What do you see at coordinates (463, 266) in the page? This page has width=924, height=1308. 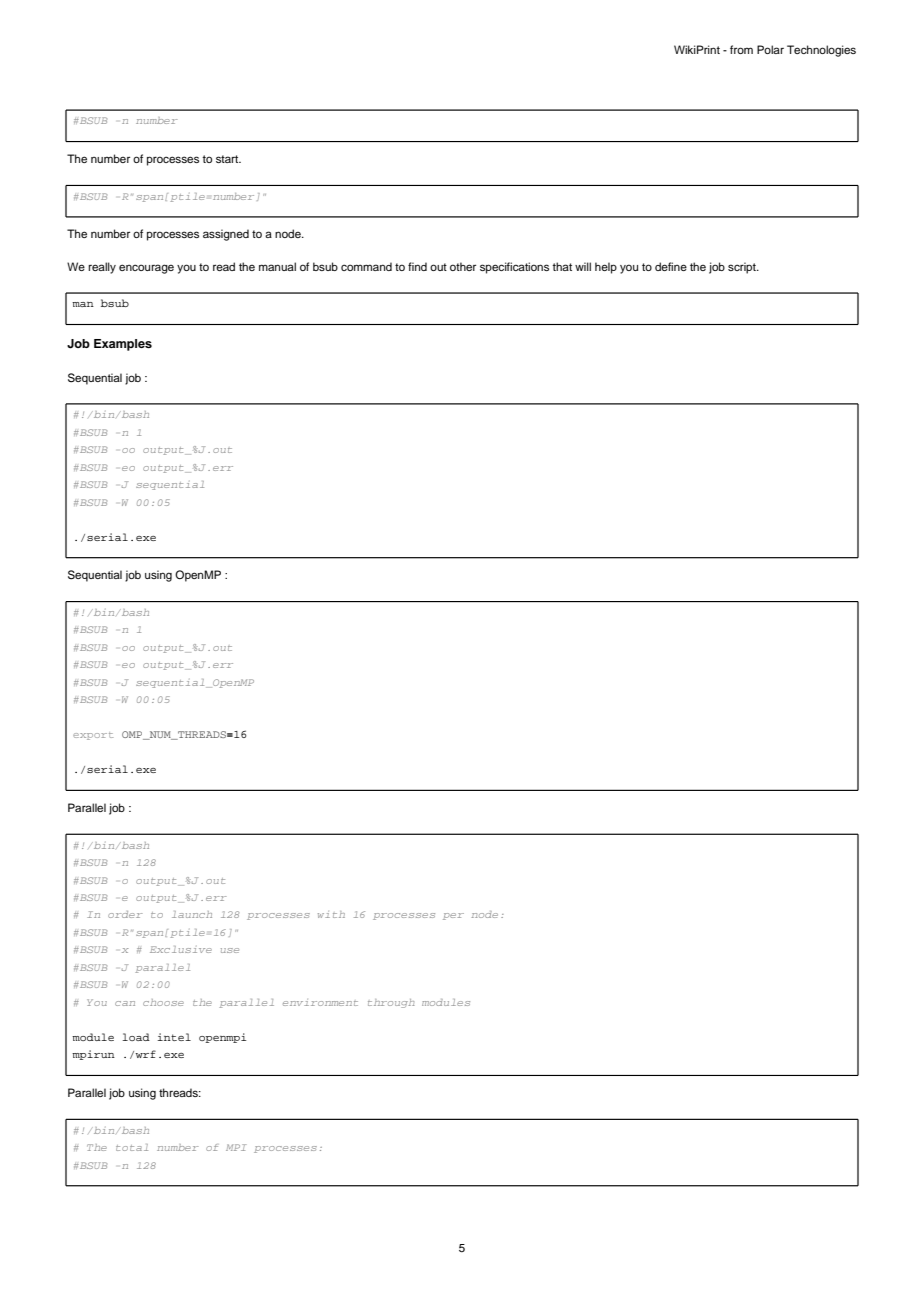 I see `other` at bounding box center [463, 266].
